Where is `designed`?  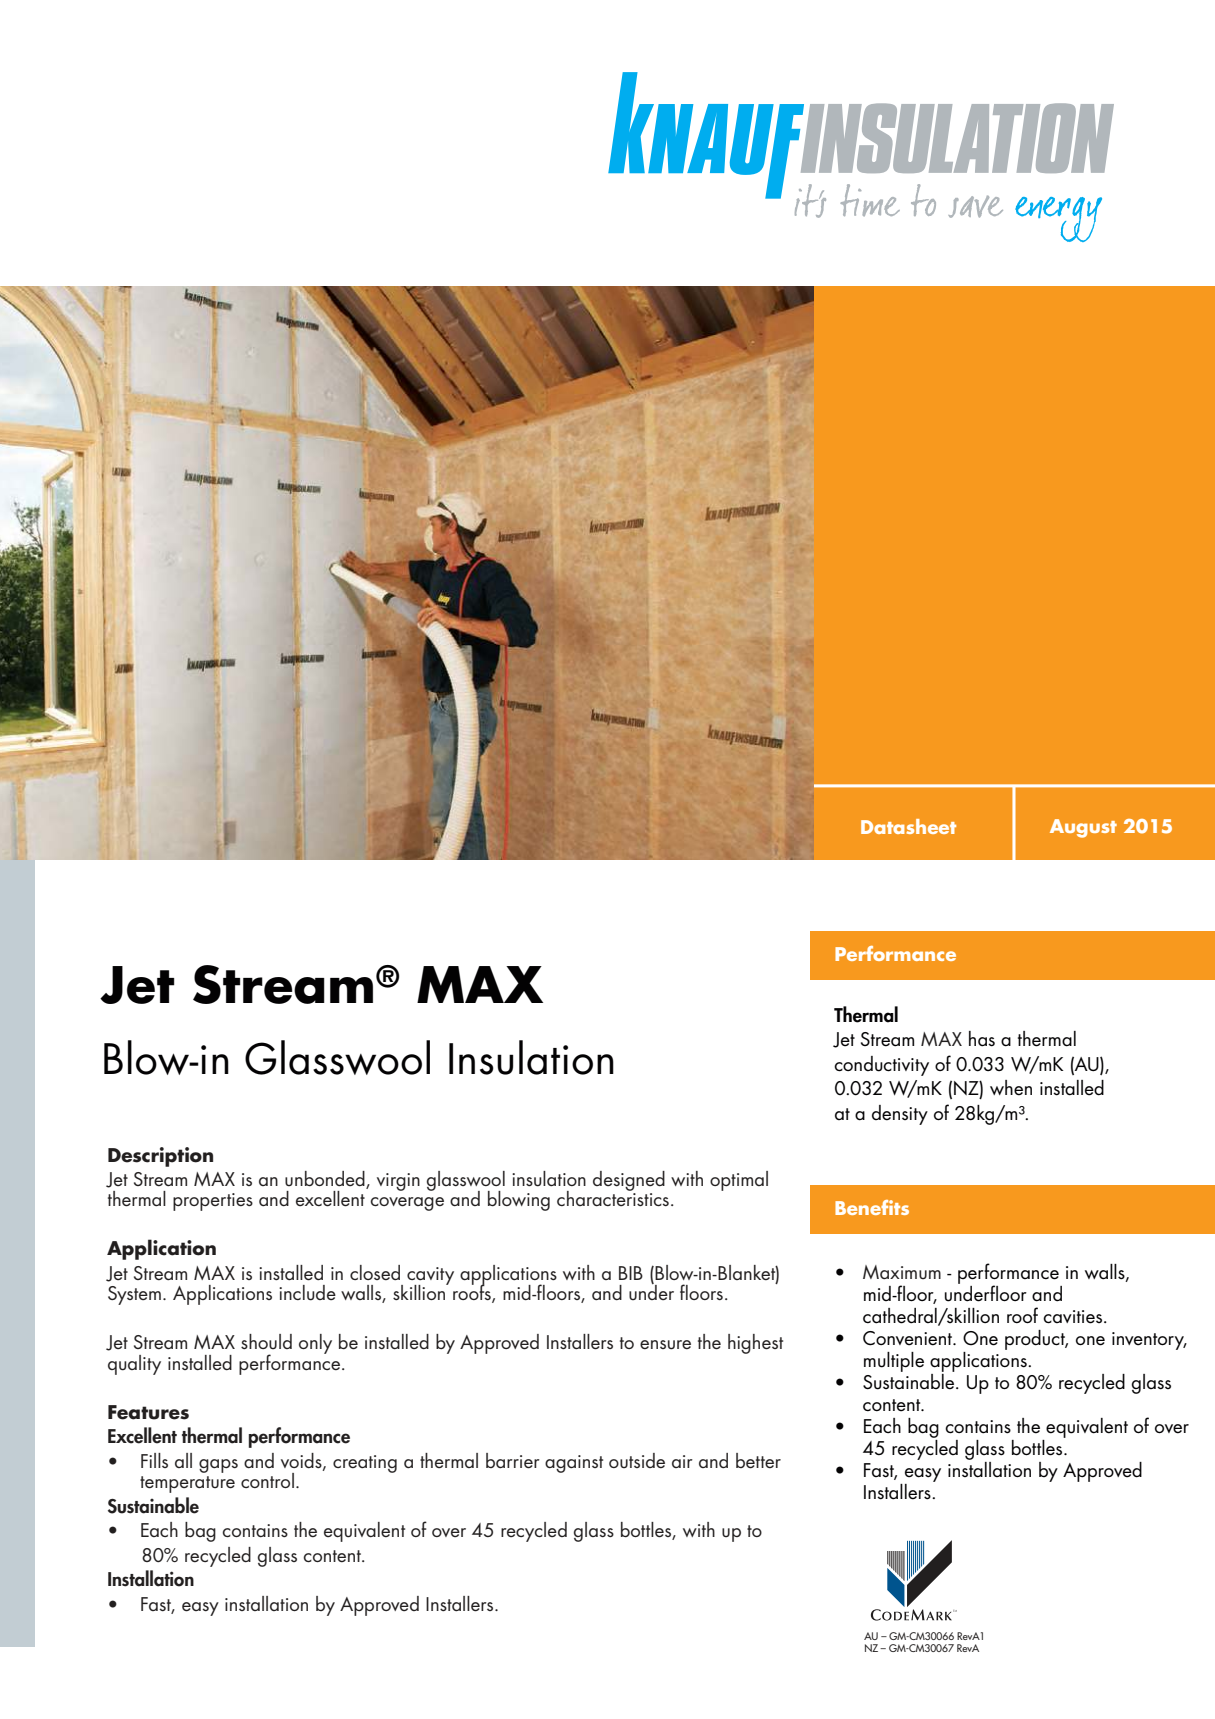 designed is located at coordinates (629, 1181).
